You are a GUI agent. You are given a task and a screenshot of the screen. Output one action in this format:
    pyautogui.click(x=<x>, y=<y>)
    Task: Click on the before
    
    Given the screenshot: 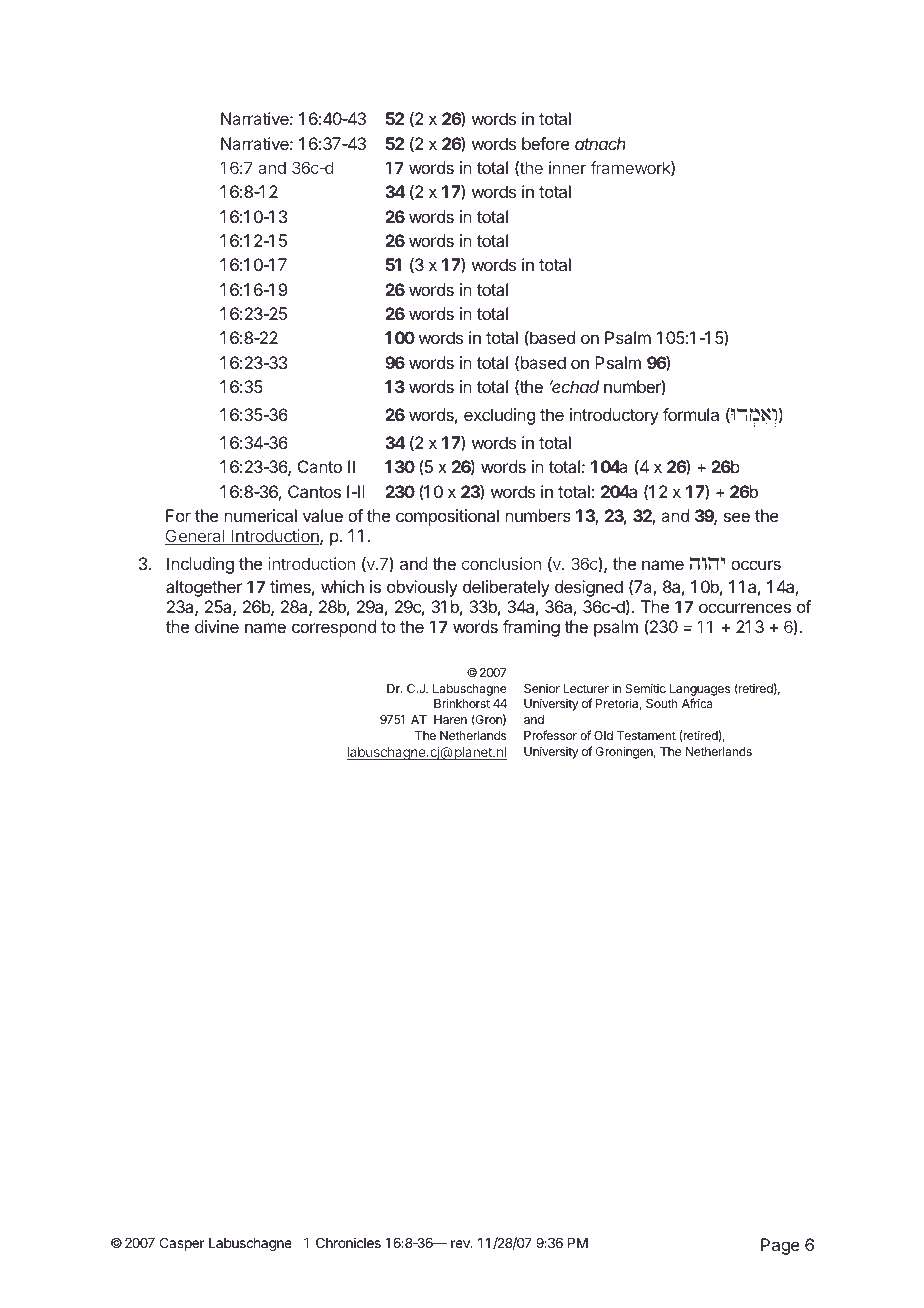 What is the action you would take?
    pyautogui.click(x=546, y=143)
